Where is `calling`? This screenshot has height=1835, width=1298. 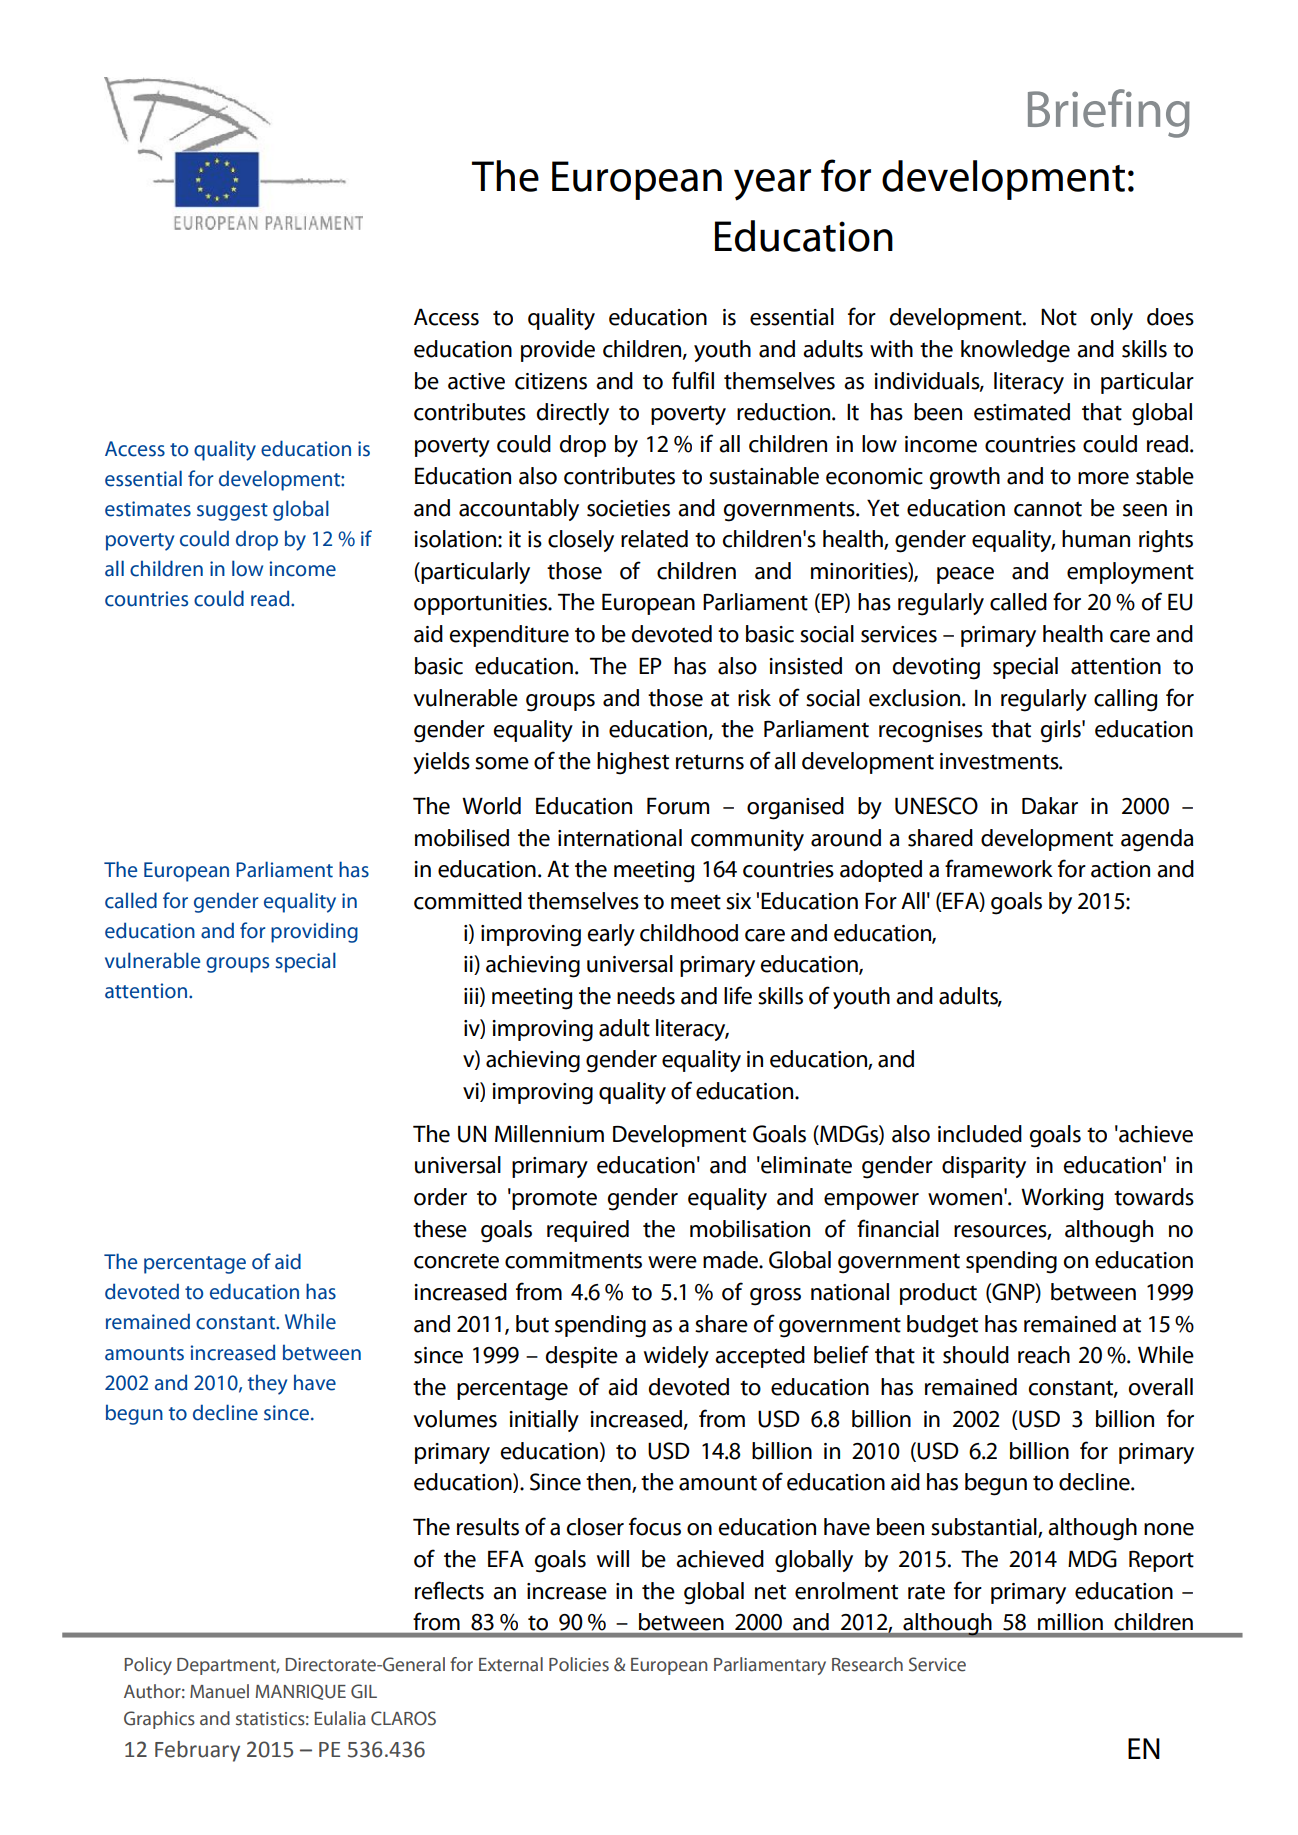 calling is located at coordinates (1125, 700).
